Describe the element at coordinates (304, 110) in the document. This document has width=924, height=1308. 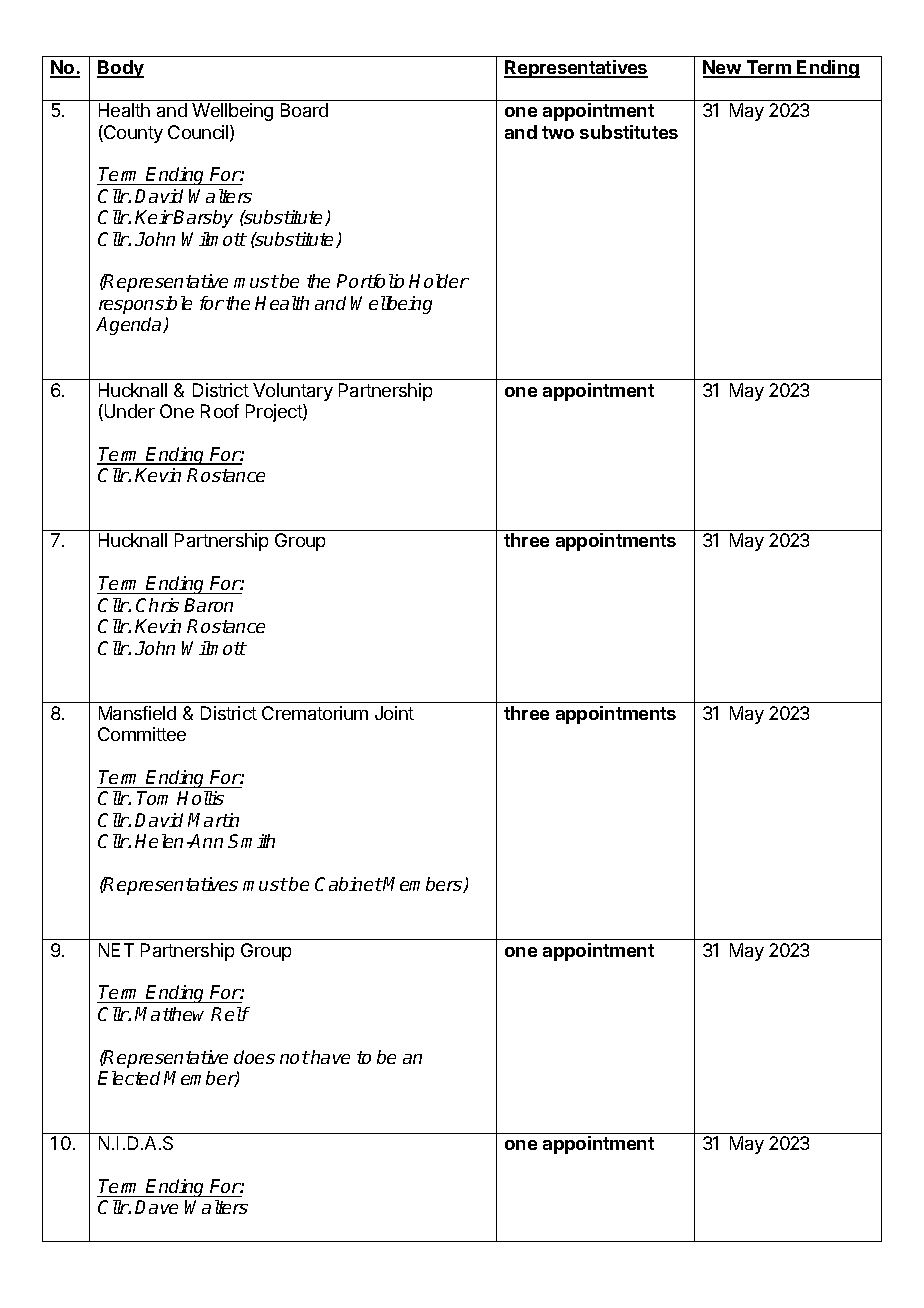
I see `Board` at that location.
